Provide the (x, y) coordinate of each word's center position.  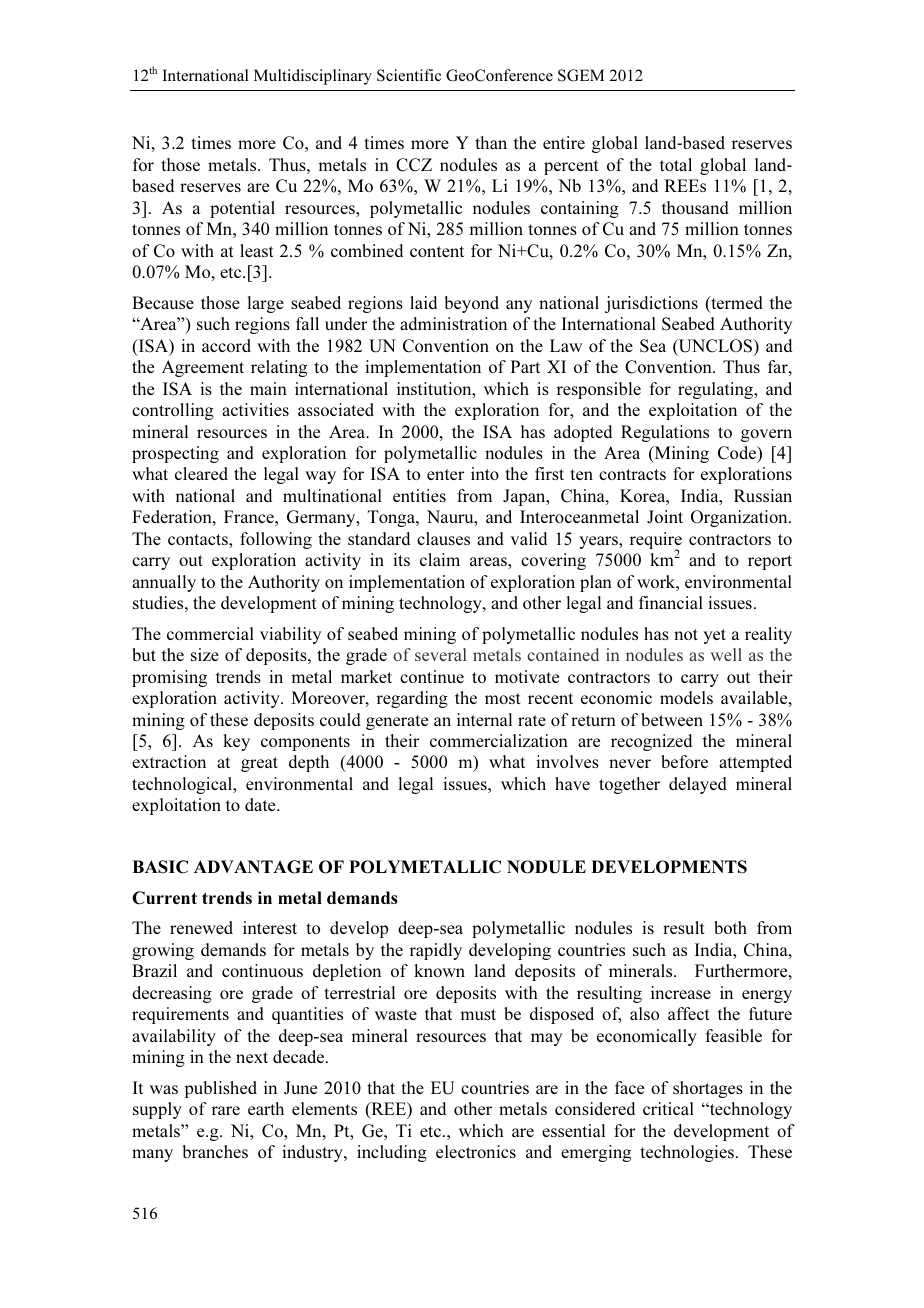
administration (453, 323)
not (686, 634)
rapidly (436, 951)
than (491, 142)
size (205, 654)
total (676, 164)
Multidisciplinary (313, 77)
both (730, 927)
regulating (717, 390)
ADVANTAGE (253, 867)
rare (226, 1110)
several (440, 654)
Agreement (203, 368)
